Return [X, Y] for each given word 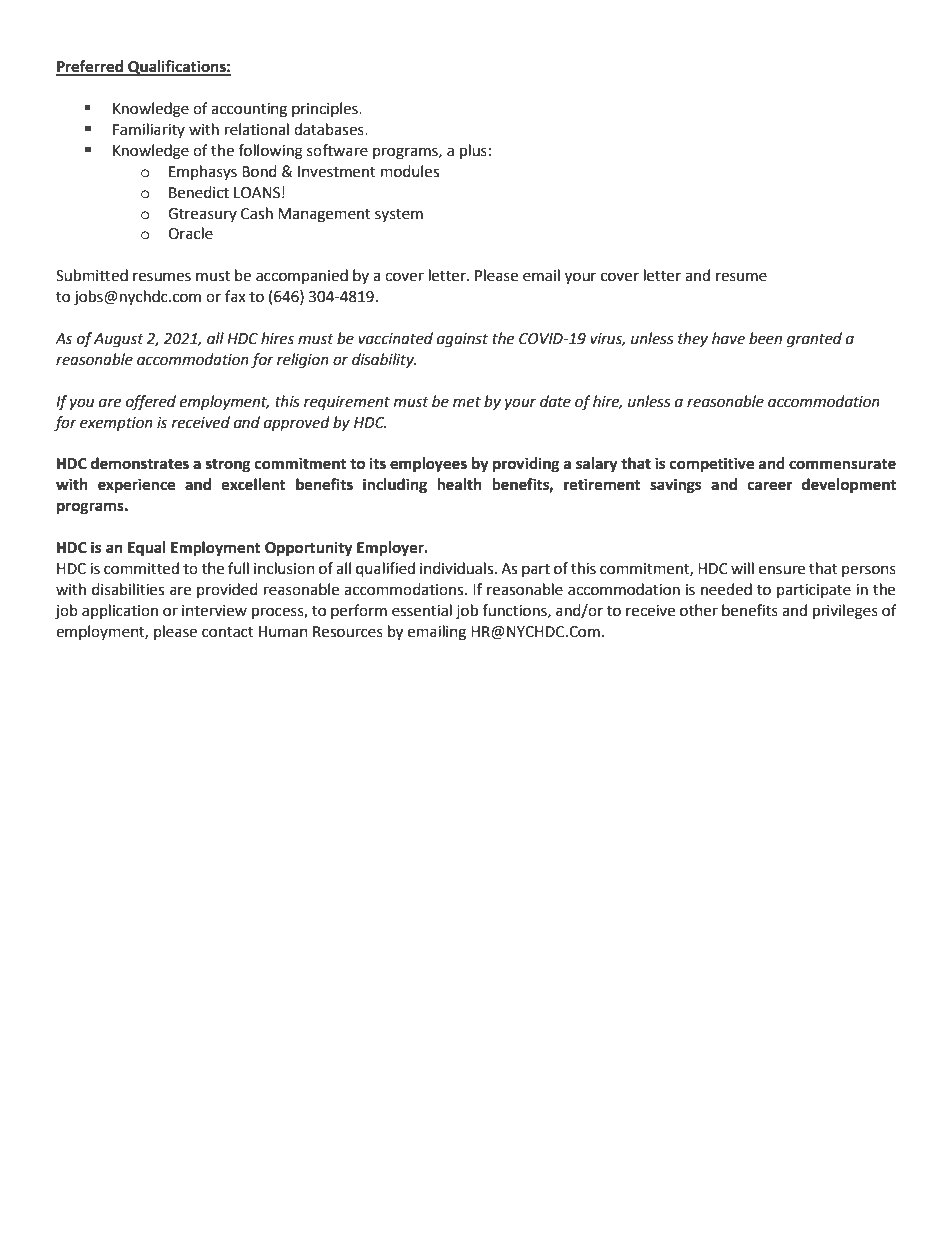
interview [214, 611]
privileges [845, 612]
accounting [249, 110]
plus [473, 152]
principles [326, 109]
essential [422, 610]
